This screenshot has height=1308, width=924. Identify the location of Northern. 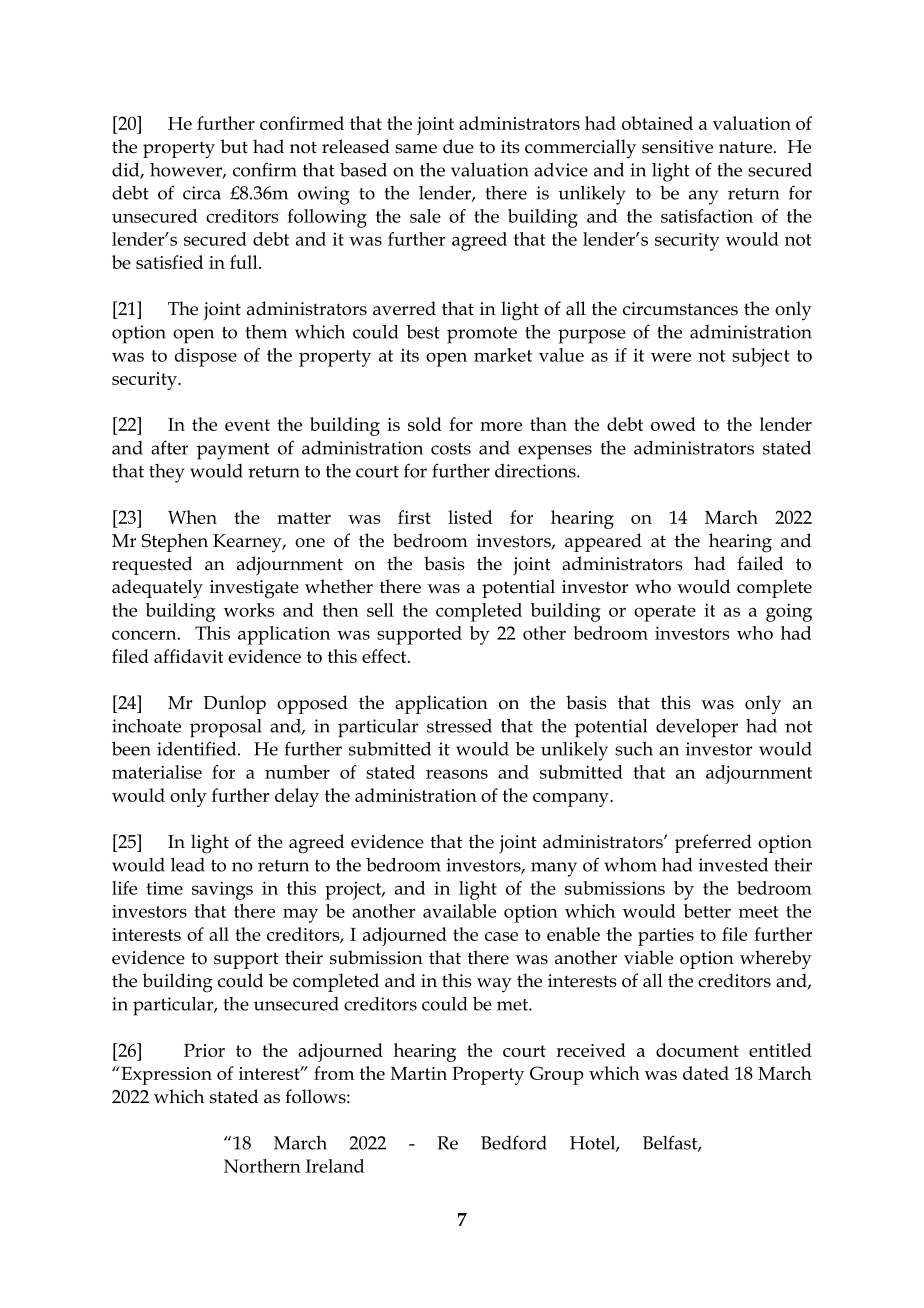
(262, 1166).
